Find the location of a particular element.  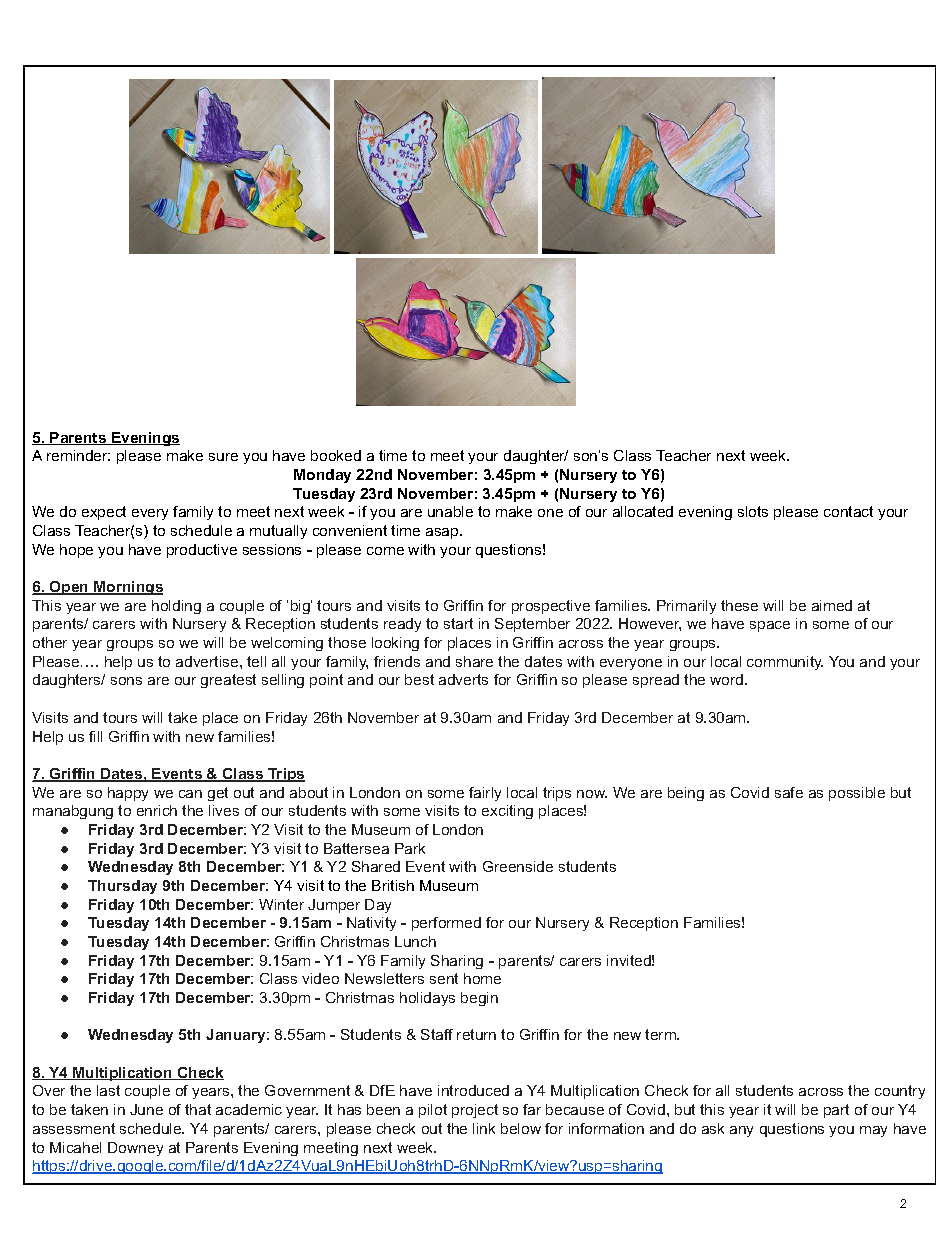

safe is located at coordinates (789, 792).
